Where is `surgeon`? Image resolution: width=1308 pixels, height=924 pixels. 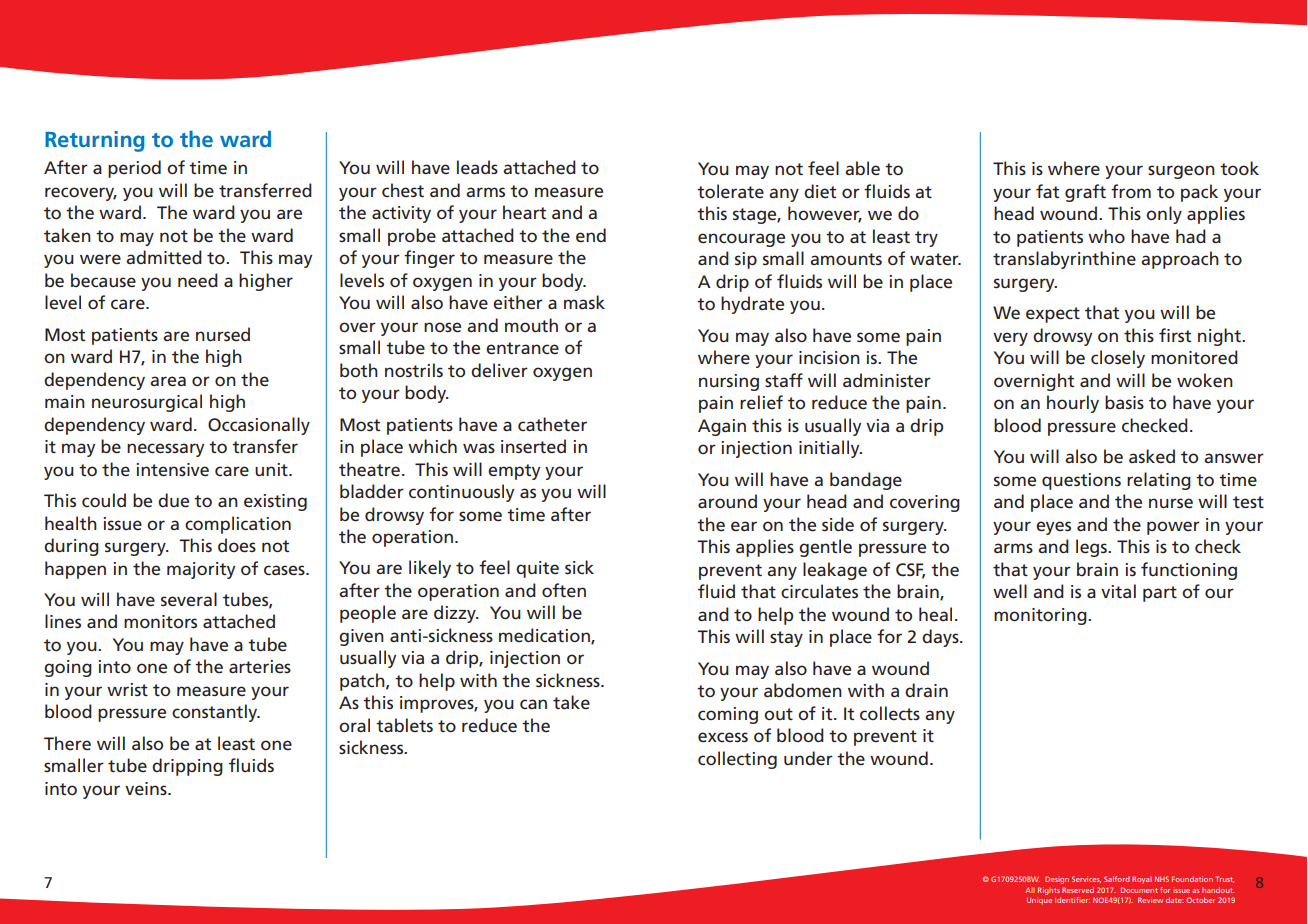
surgeon is located at coordinates (1181, 172).
